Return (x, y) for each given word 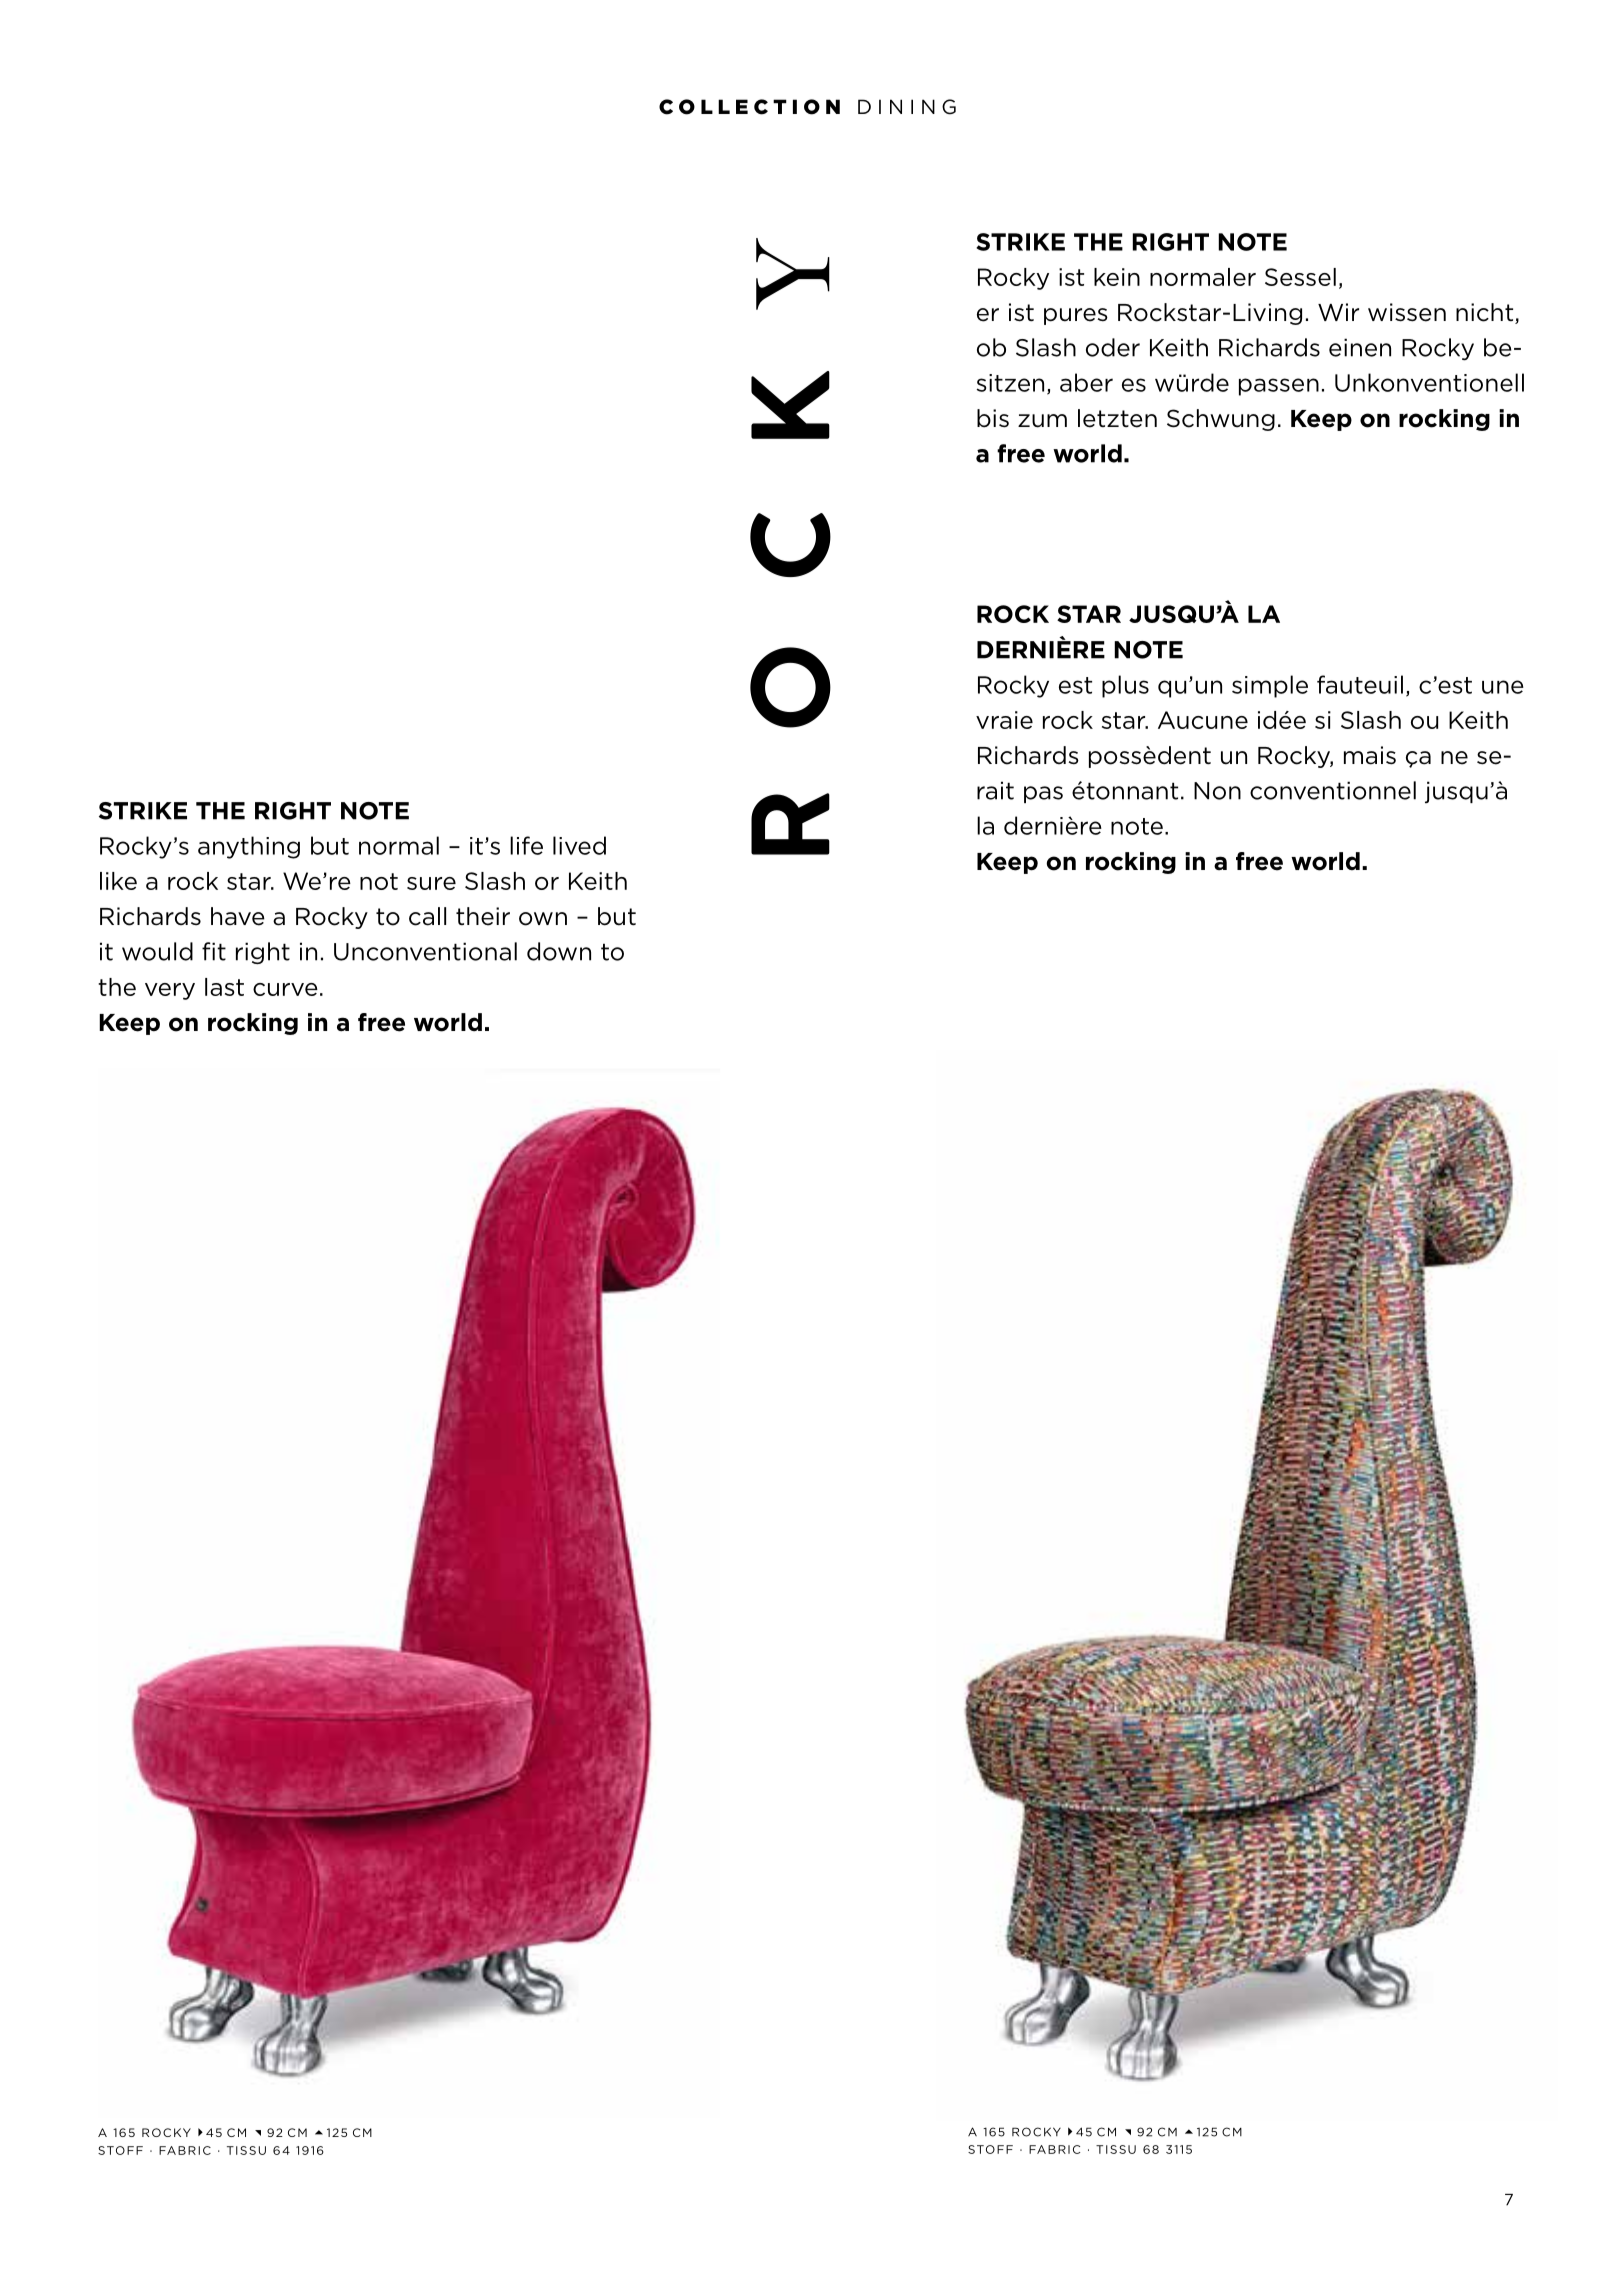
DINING (907, 107)
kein (1117, 277)
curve (285, 989)
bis (993, 418)
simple (1270, 686)
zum (1042, 421)
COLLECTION (749, 107)
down (559, 951)
